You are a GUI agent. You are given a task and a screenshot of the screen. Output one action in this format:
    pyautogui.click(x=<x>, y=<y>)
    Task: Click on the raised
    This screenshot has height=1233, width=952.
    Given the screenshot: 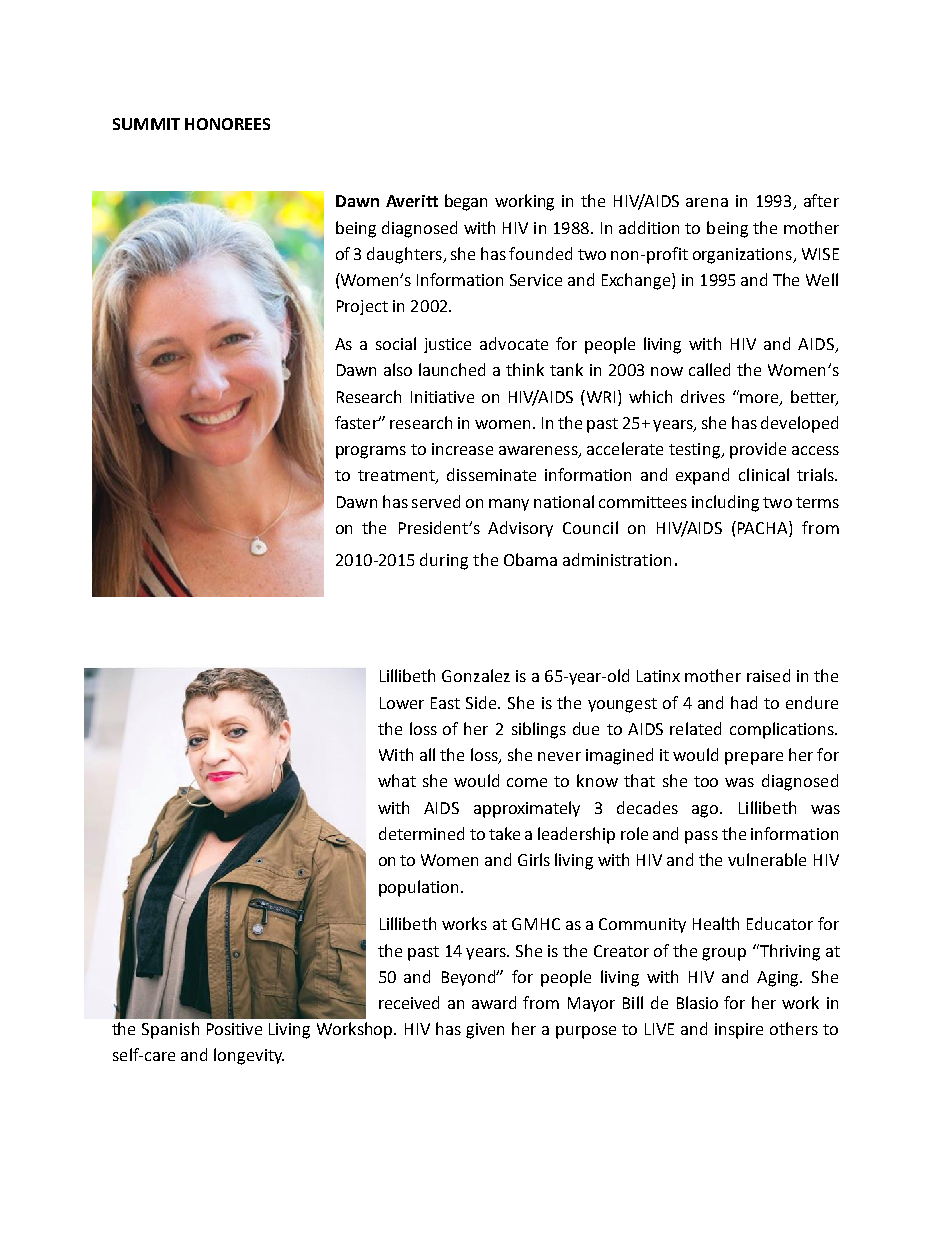 What is the action you would take?
    pyautogui.click(x=768, y=675)
